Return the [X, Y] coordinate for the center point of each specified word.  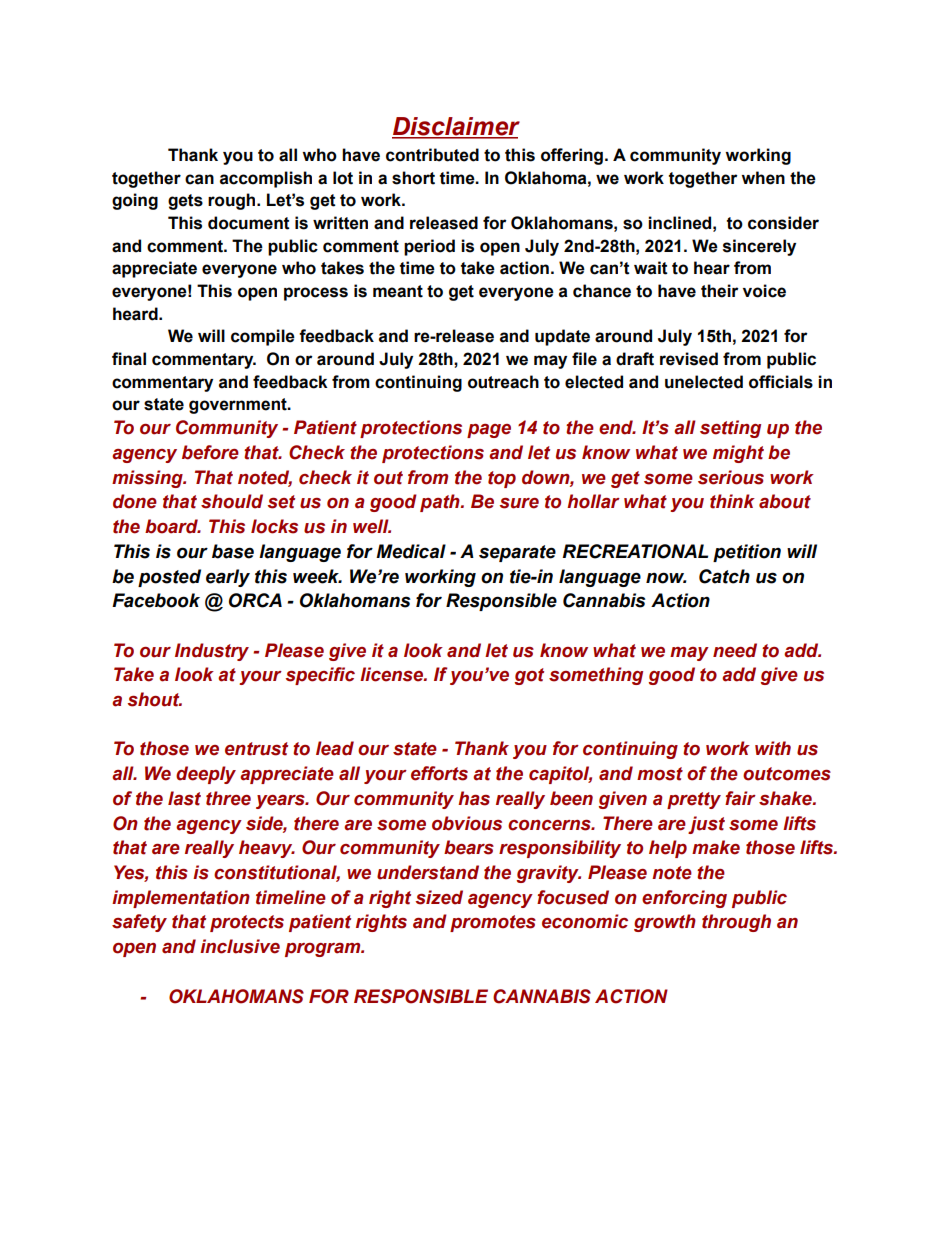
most [660, 774]
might [738, 454]
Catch [724, 576]
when [763, 178]
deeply [206, 775]
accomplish [266, 179]
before [210, 452]
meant [398, 291]
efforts [439, 773]
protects [247, 923]
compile [263, 337]
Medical [411, 551]
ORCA [255, 600]
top [502, 479]
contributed [432, 155]
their [720, 291]
